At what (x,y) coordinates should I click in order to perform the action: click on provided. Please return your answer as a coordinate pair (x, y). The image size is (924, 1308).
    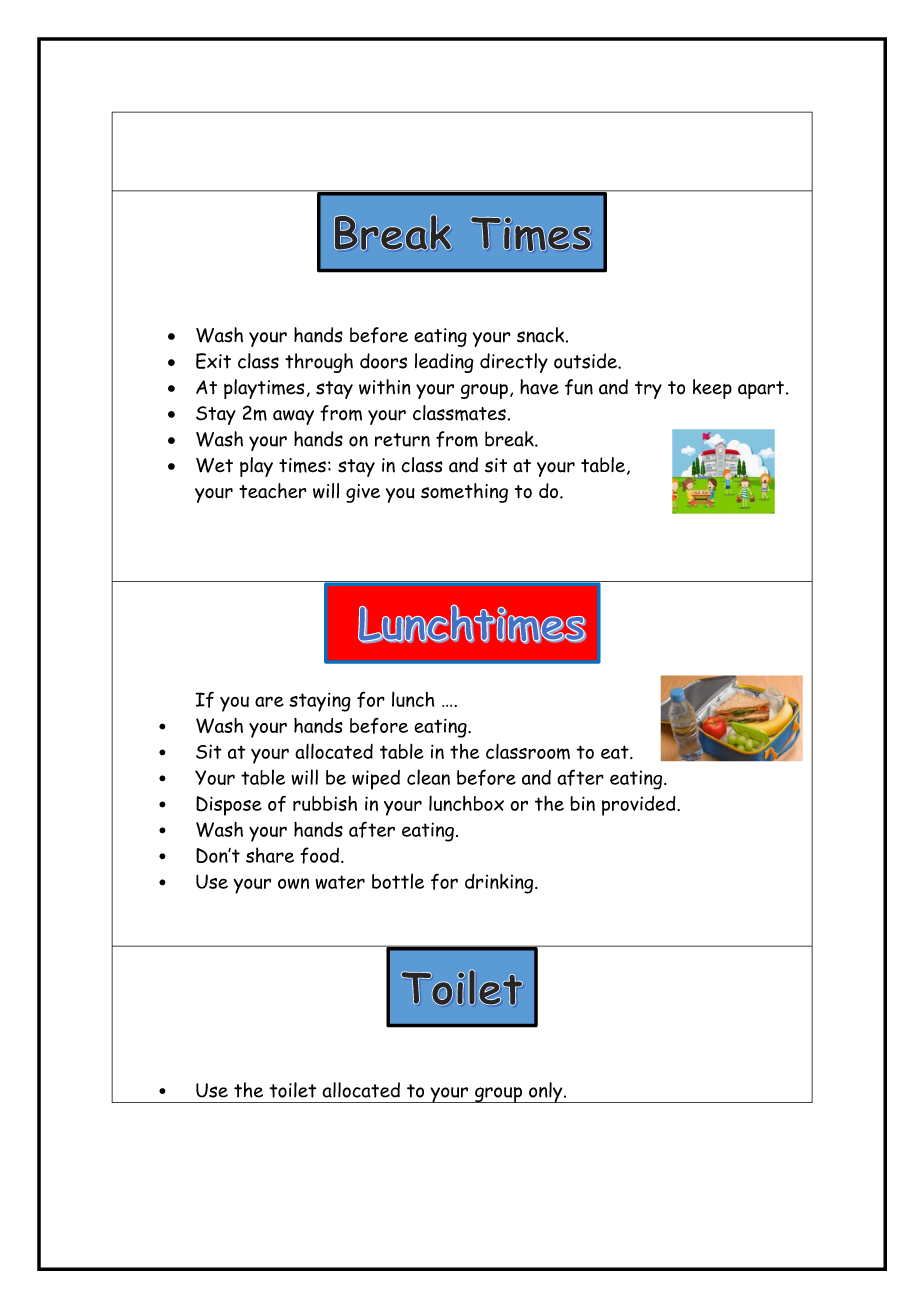
    Looking at the image, I should click on (640, 806).
